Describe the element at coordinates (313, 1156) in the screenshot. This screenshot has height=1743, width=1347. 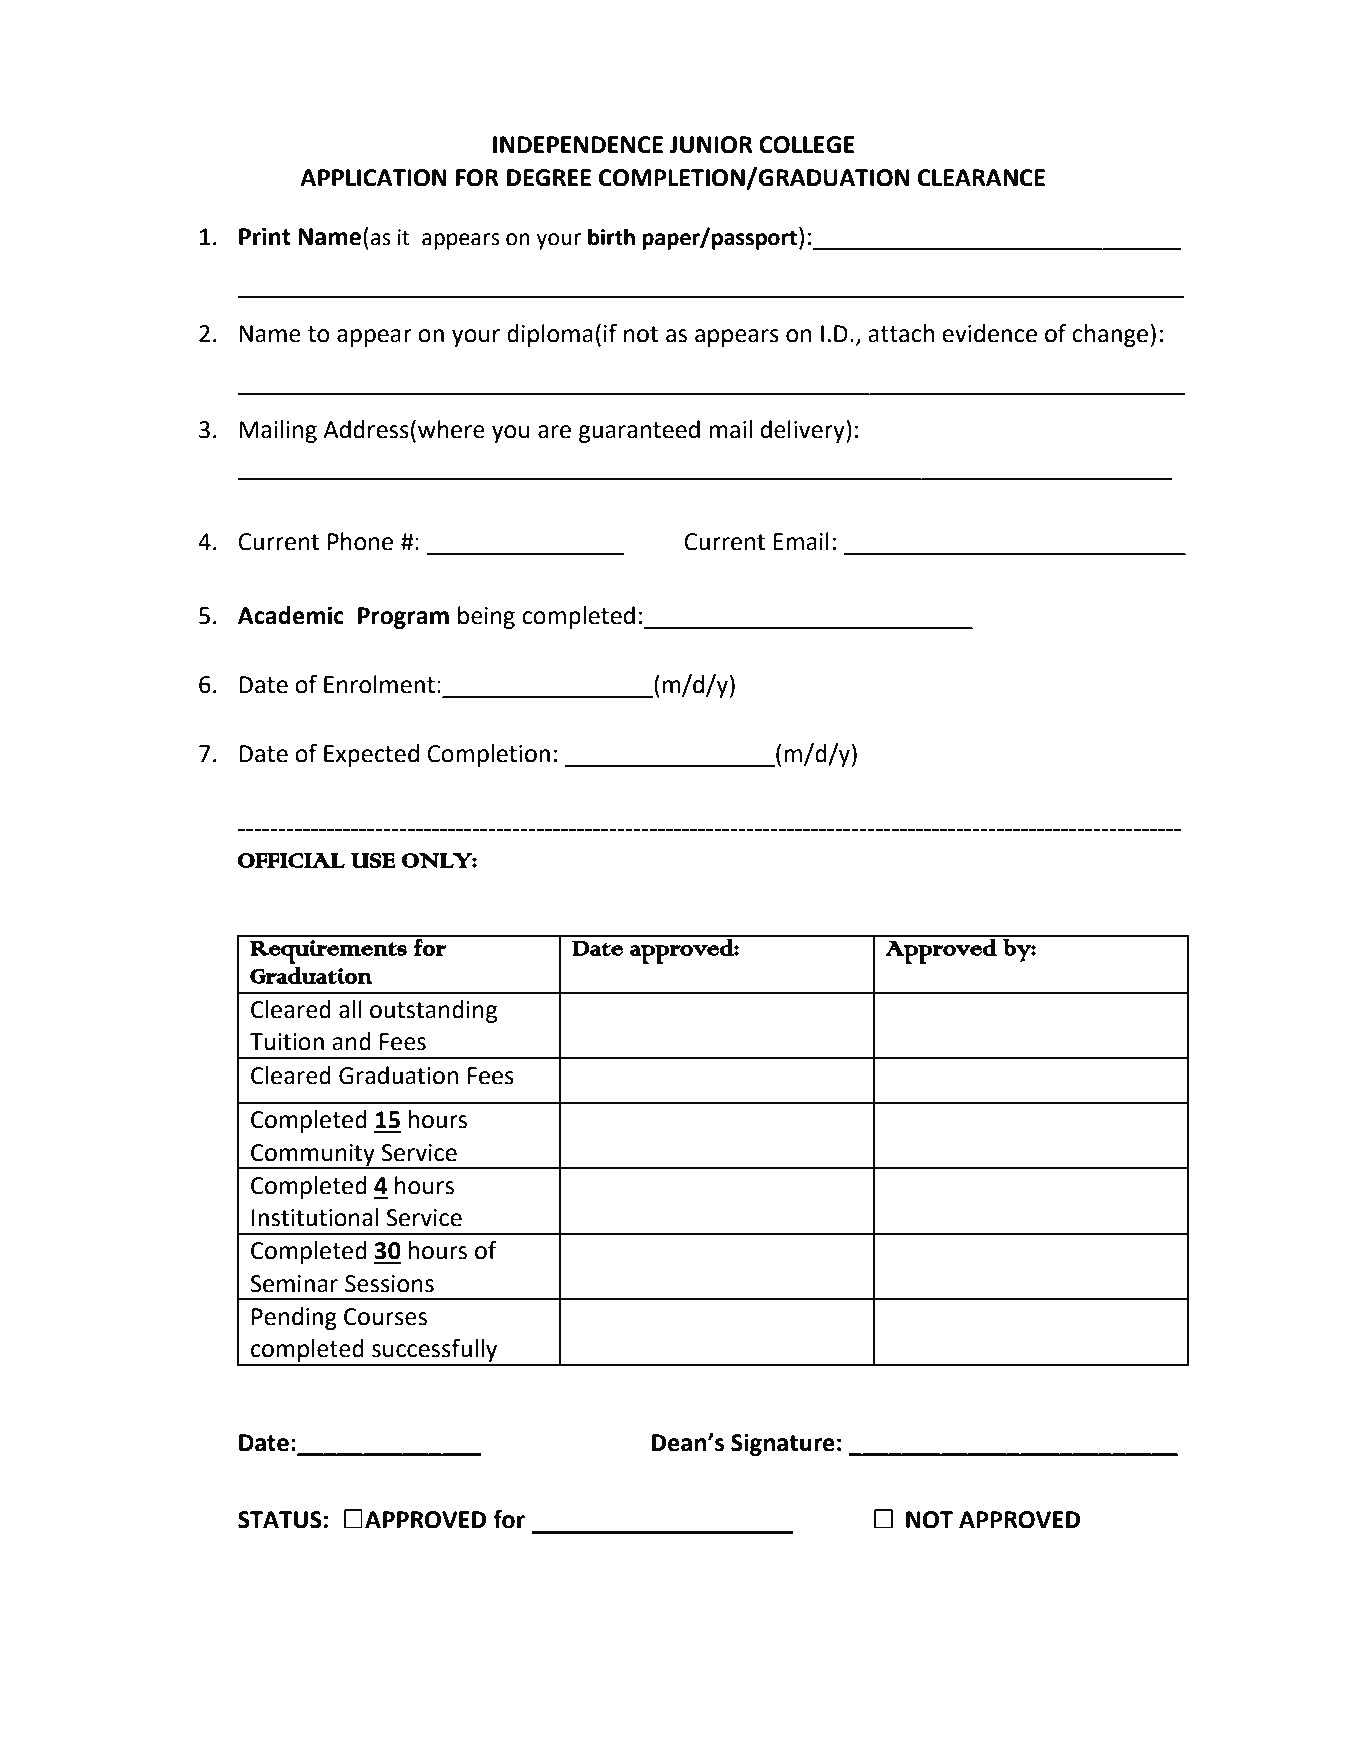
I see `Community` at that location.
